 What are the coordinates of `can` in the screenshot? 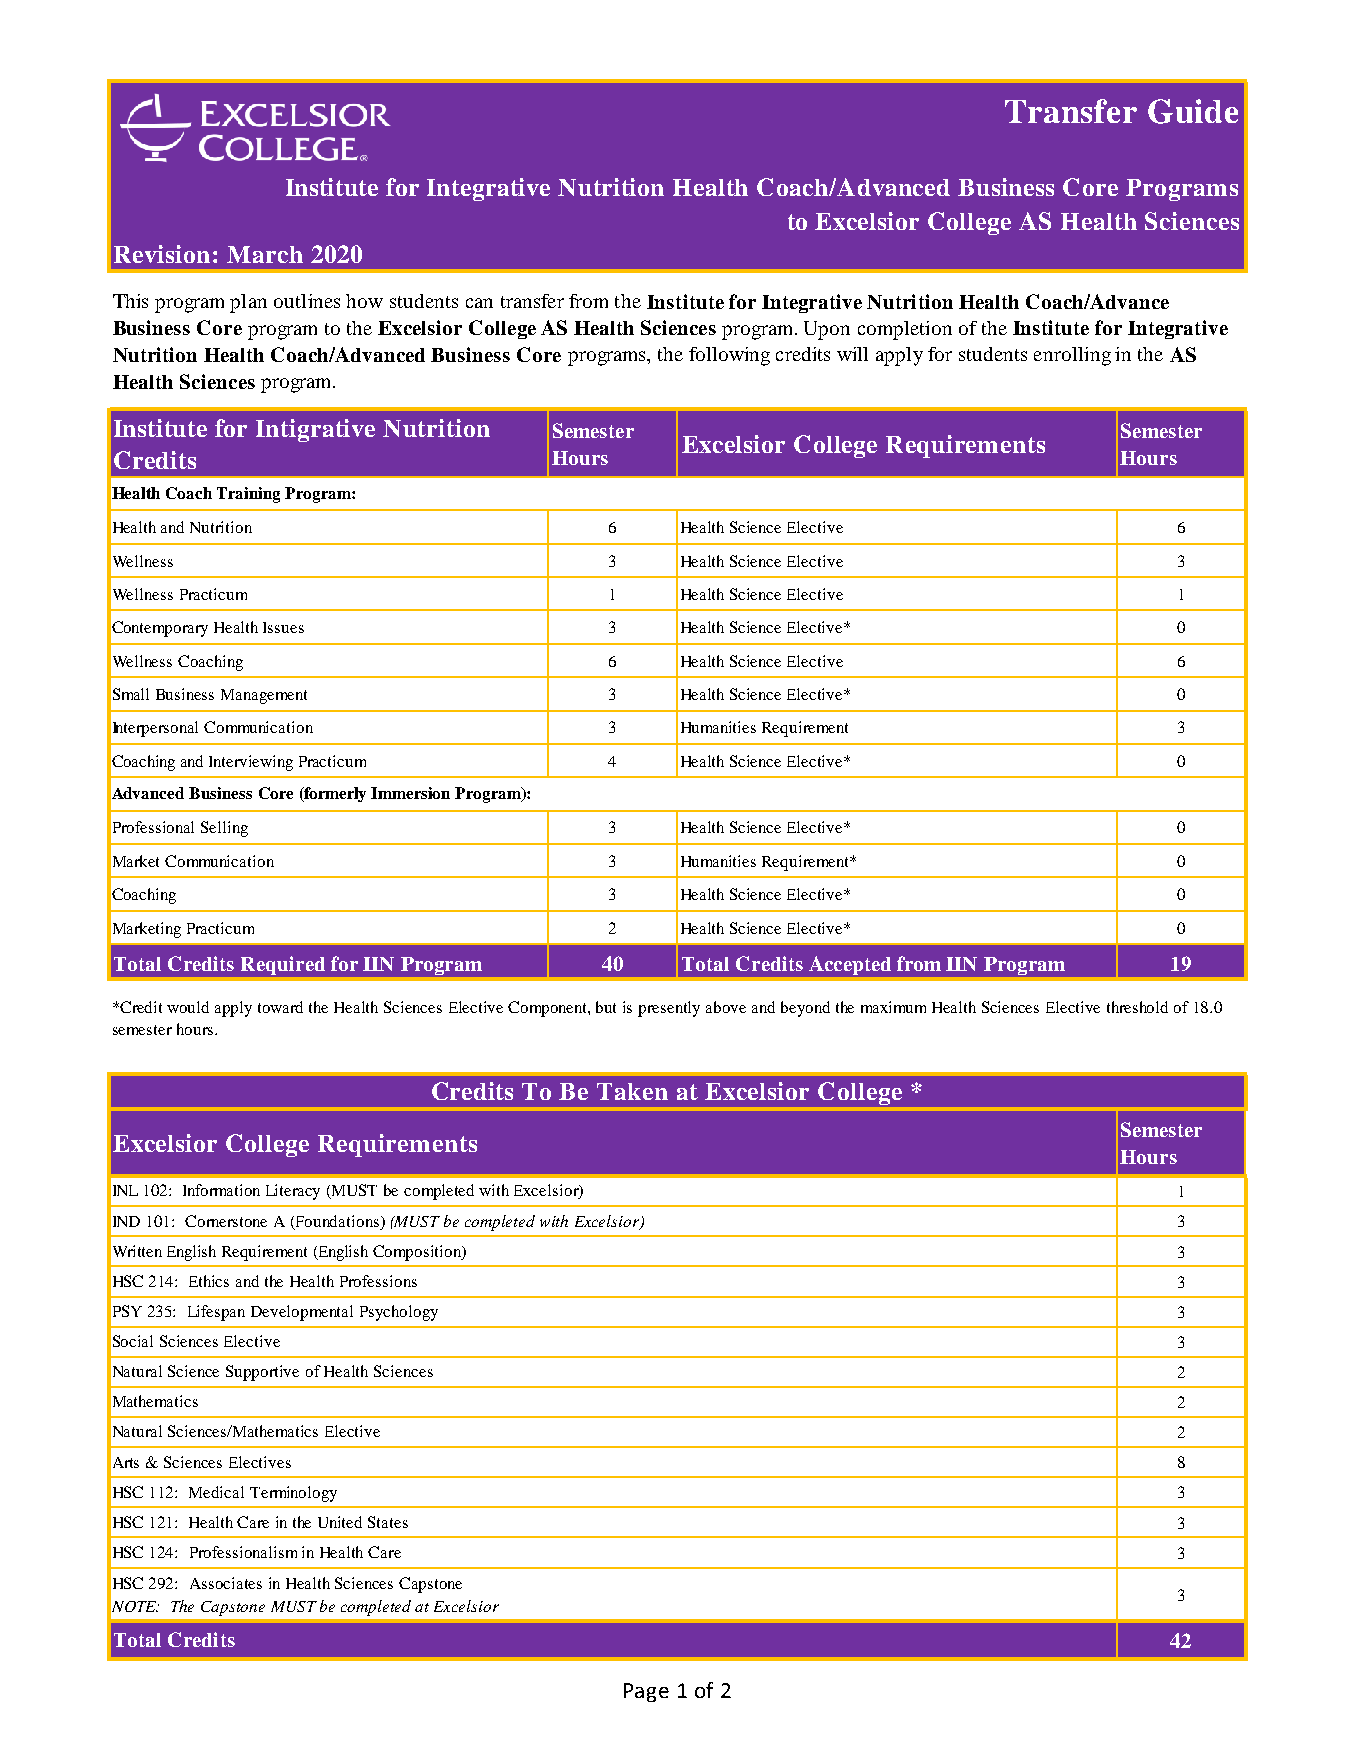 It's located at (479, 303).
